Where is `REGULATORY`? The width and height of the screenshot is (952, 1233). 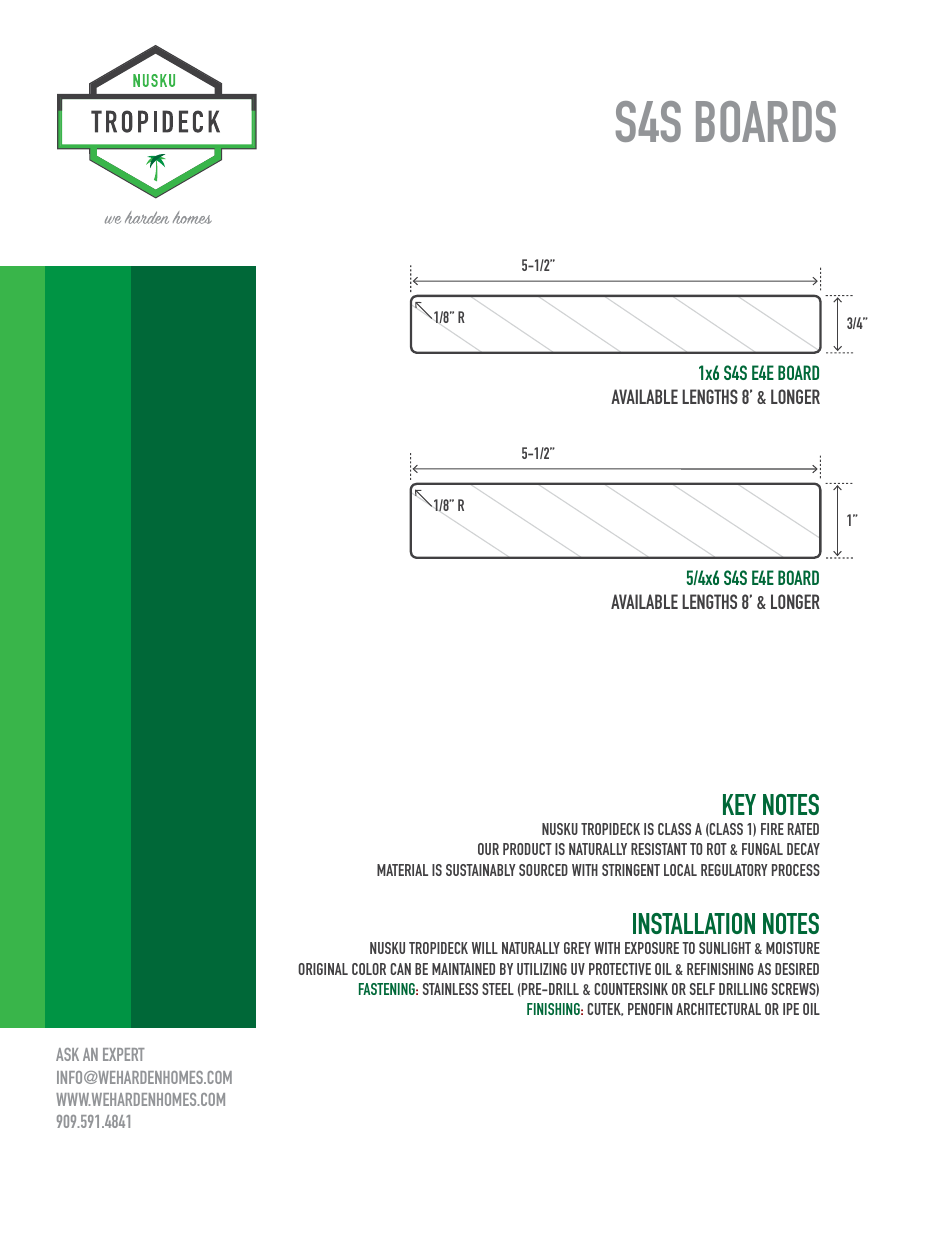 REGULATORY is located at coordinates (734, 870).
